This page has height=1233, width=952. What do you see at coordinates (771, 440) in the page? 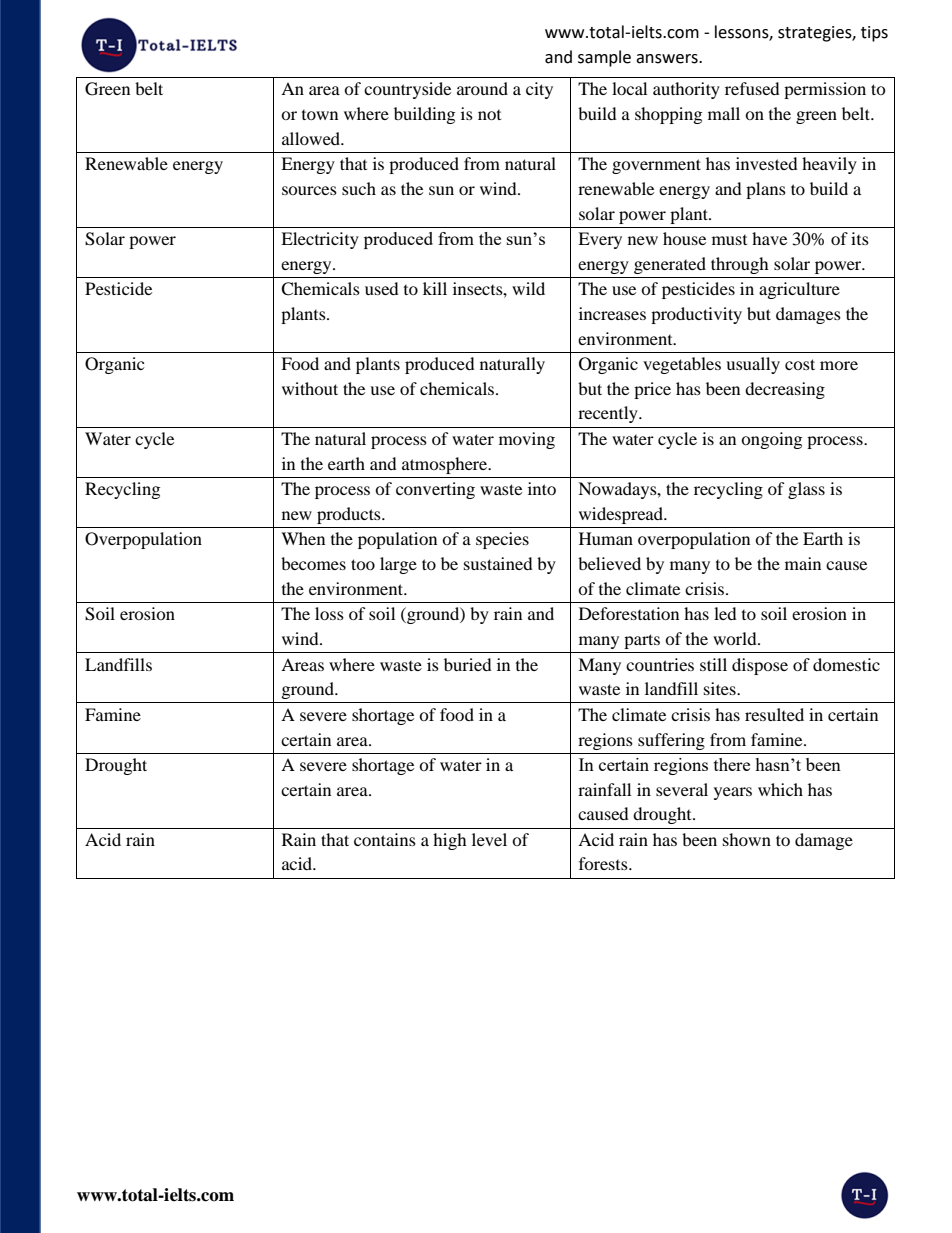
I see `ongoing` at bounding box center [771, 440].
